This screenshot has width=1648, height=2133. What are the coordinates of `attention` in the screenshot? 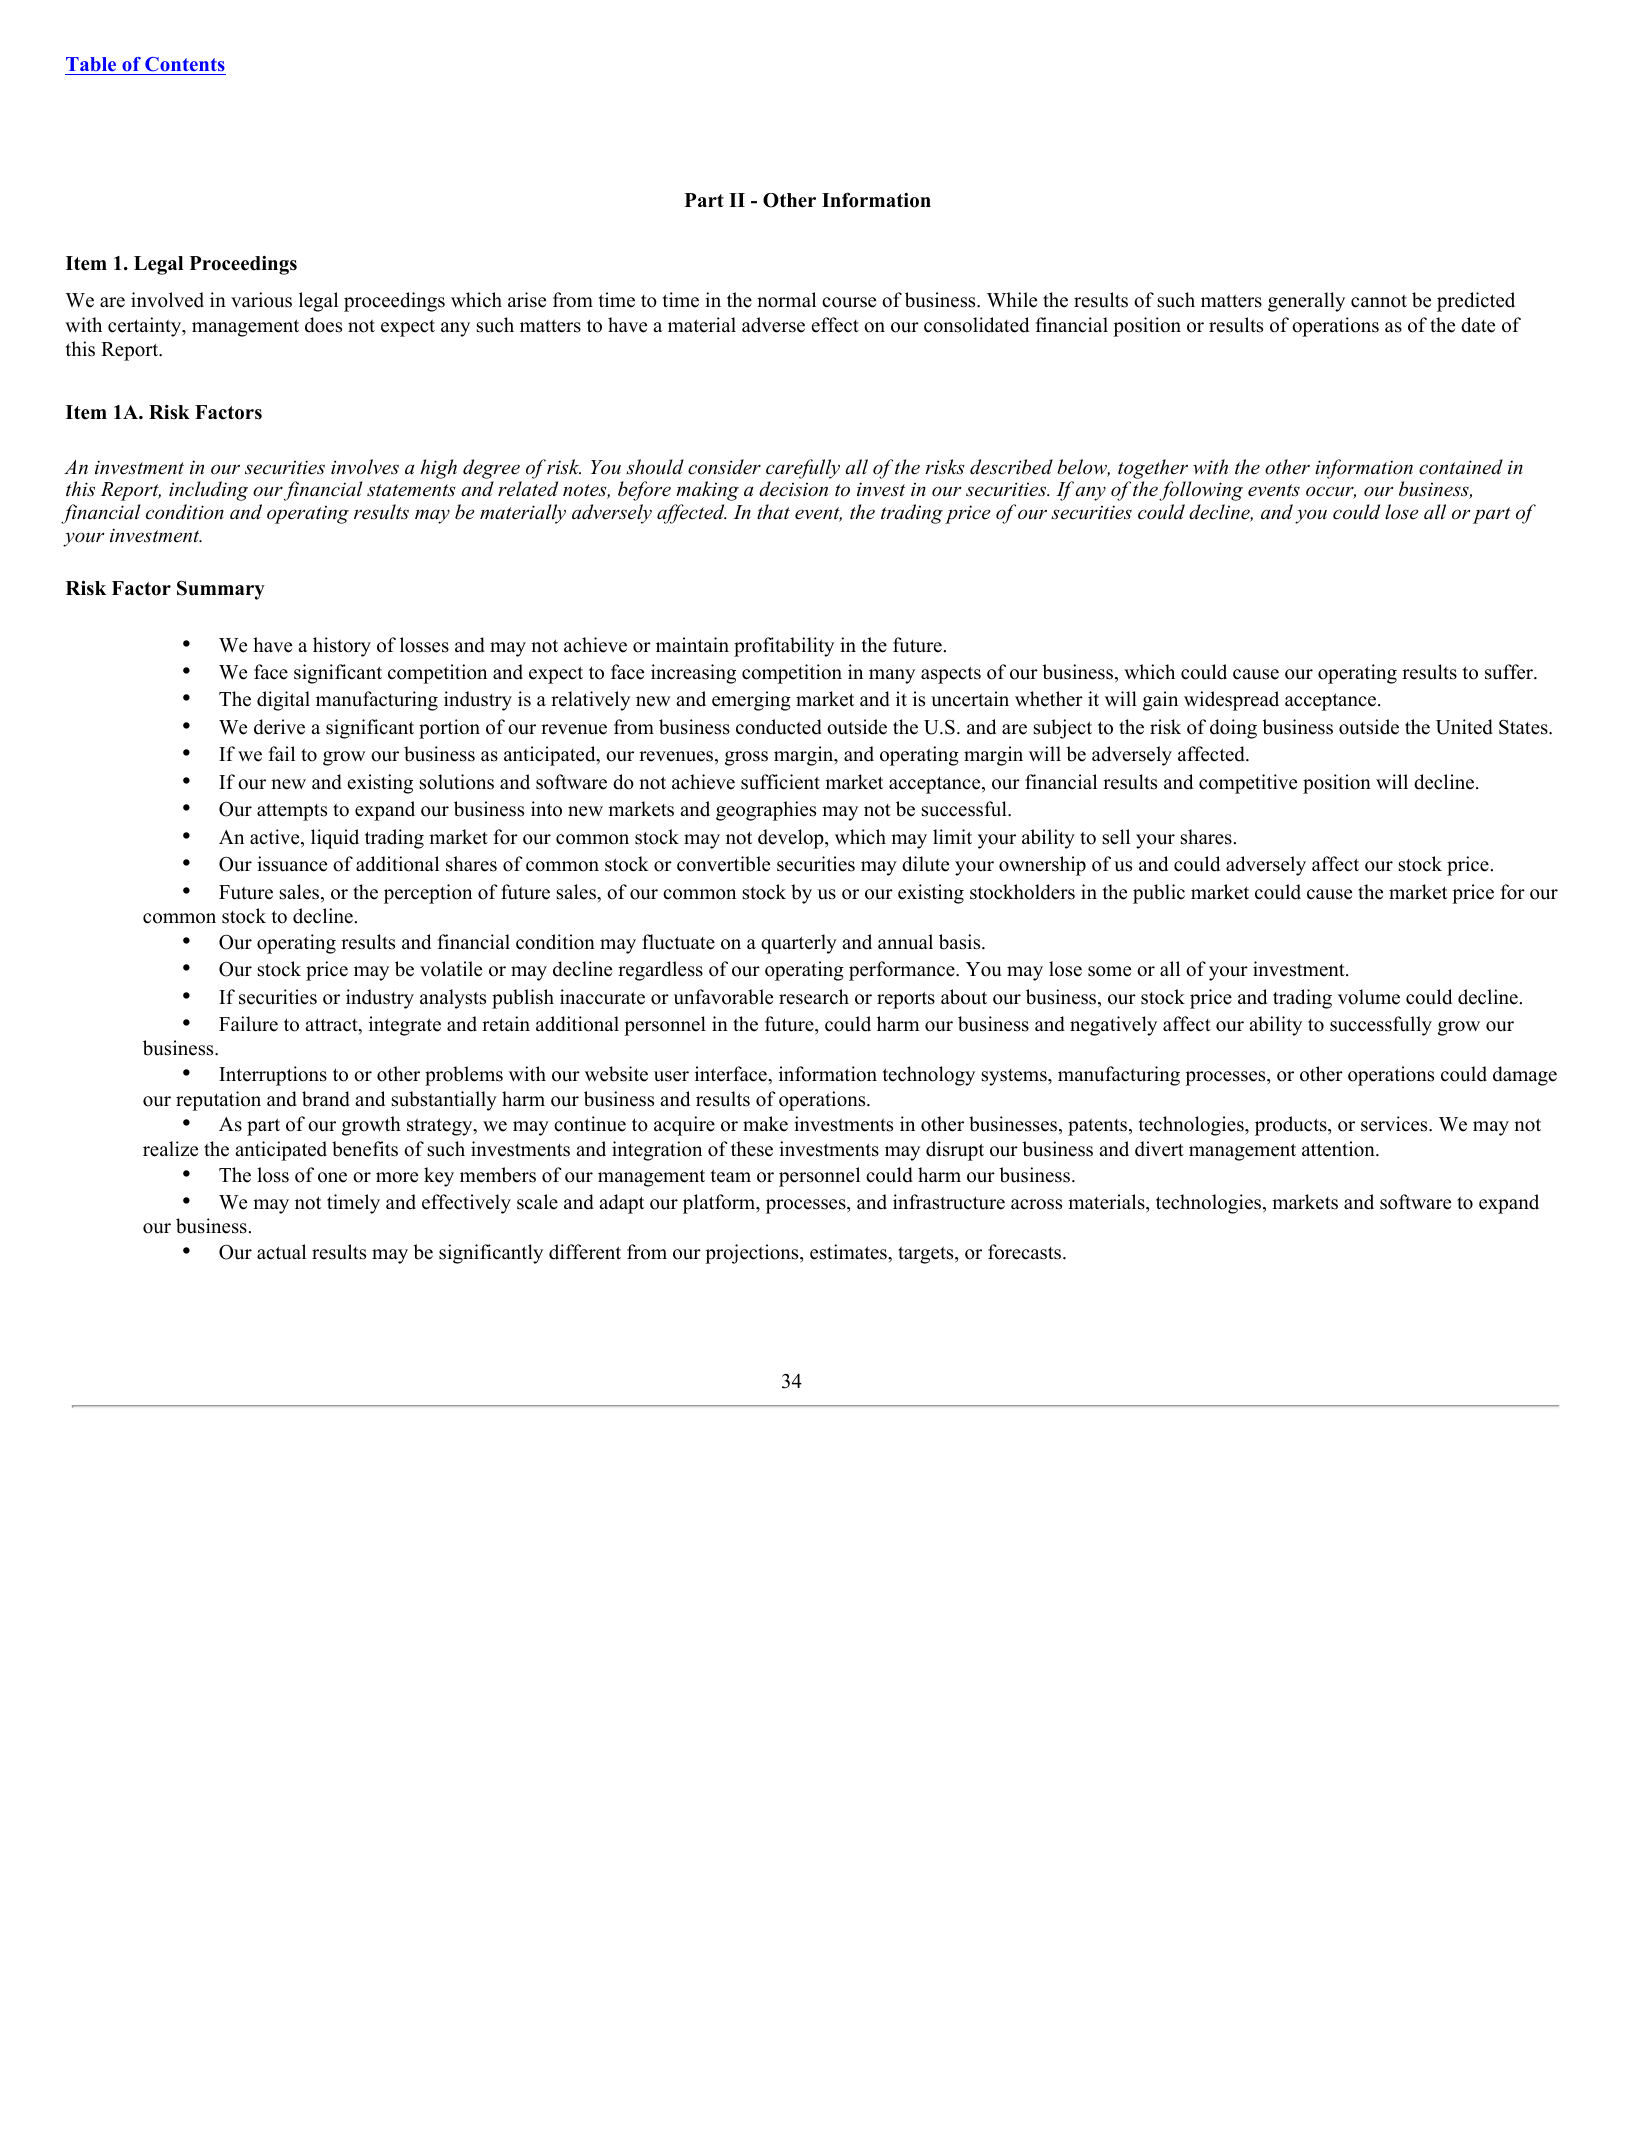 It's located at (1339, 1149).
